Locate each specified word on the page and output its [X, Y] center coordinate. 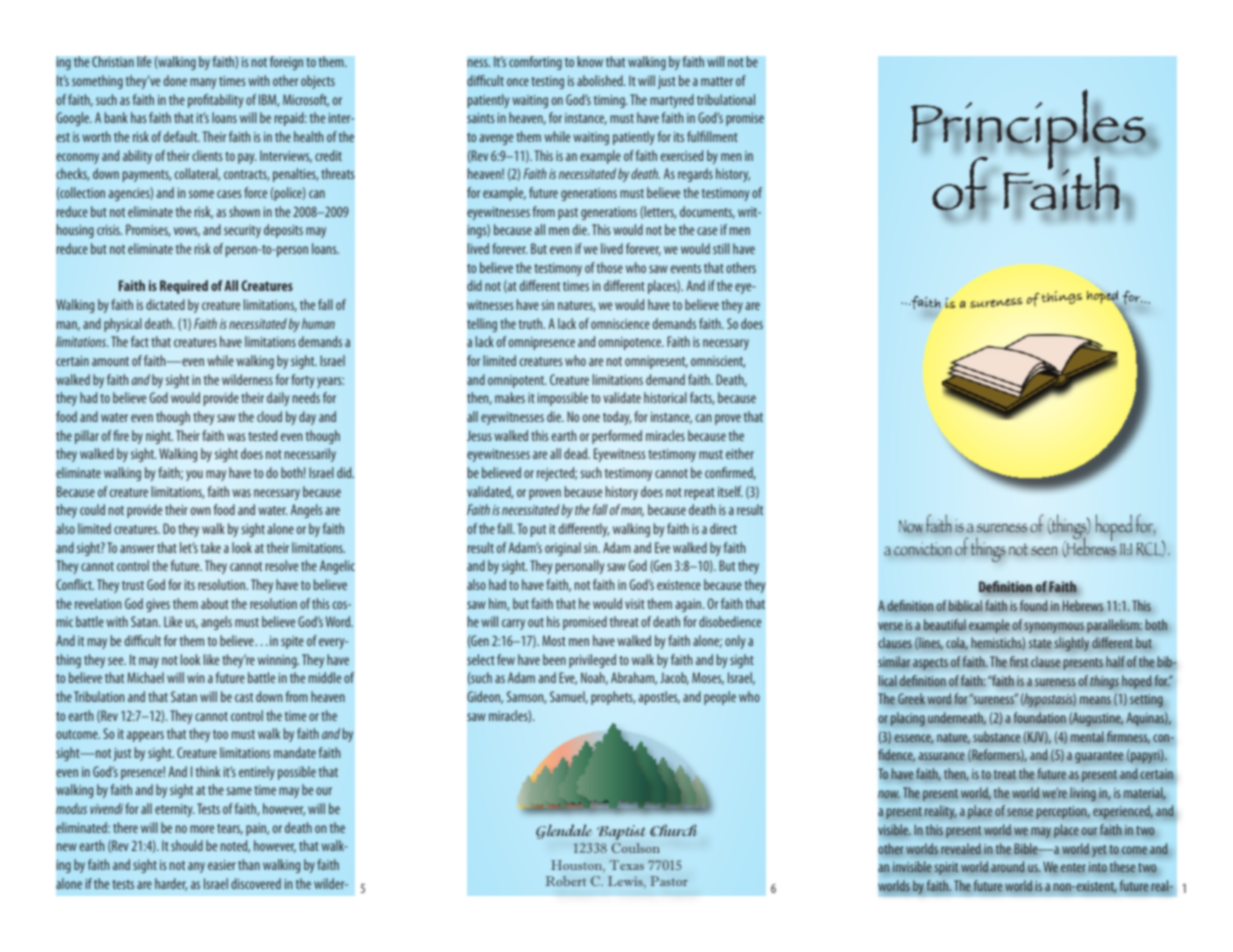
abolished [601, 80]
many [203, 83]
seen [1044, 551]
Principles [1029, 130]
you [194, 475]
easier [222, 865]
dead [577, 453]
